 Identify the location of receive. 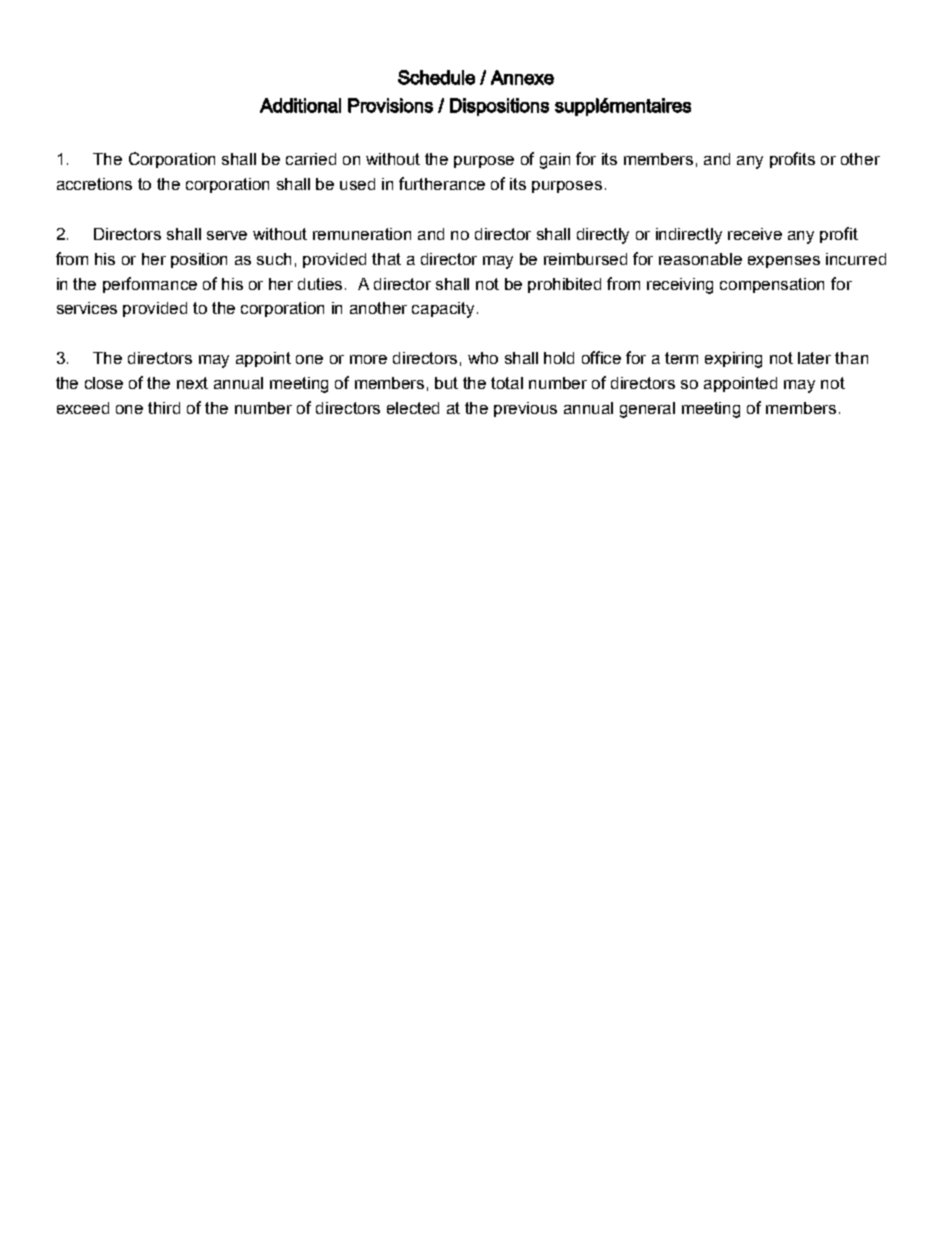
(755, 234).
